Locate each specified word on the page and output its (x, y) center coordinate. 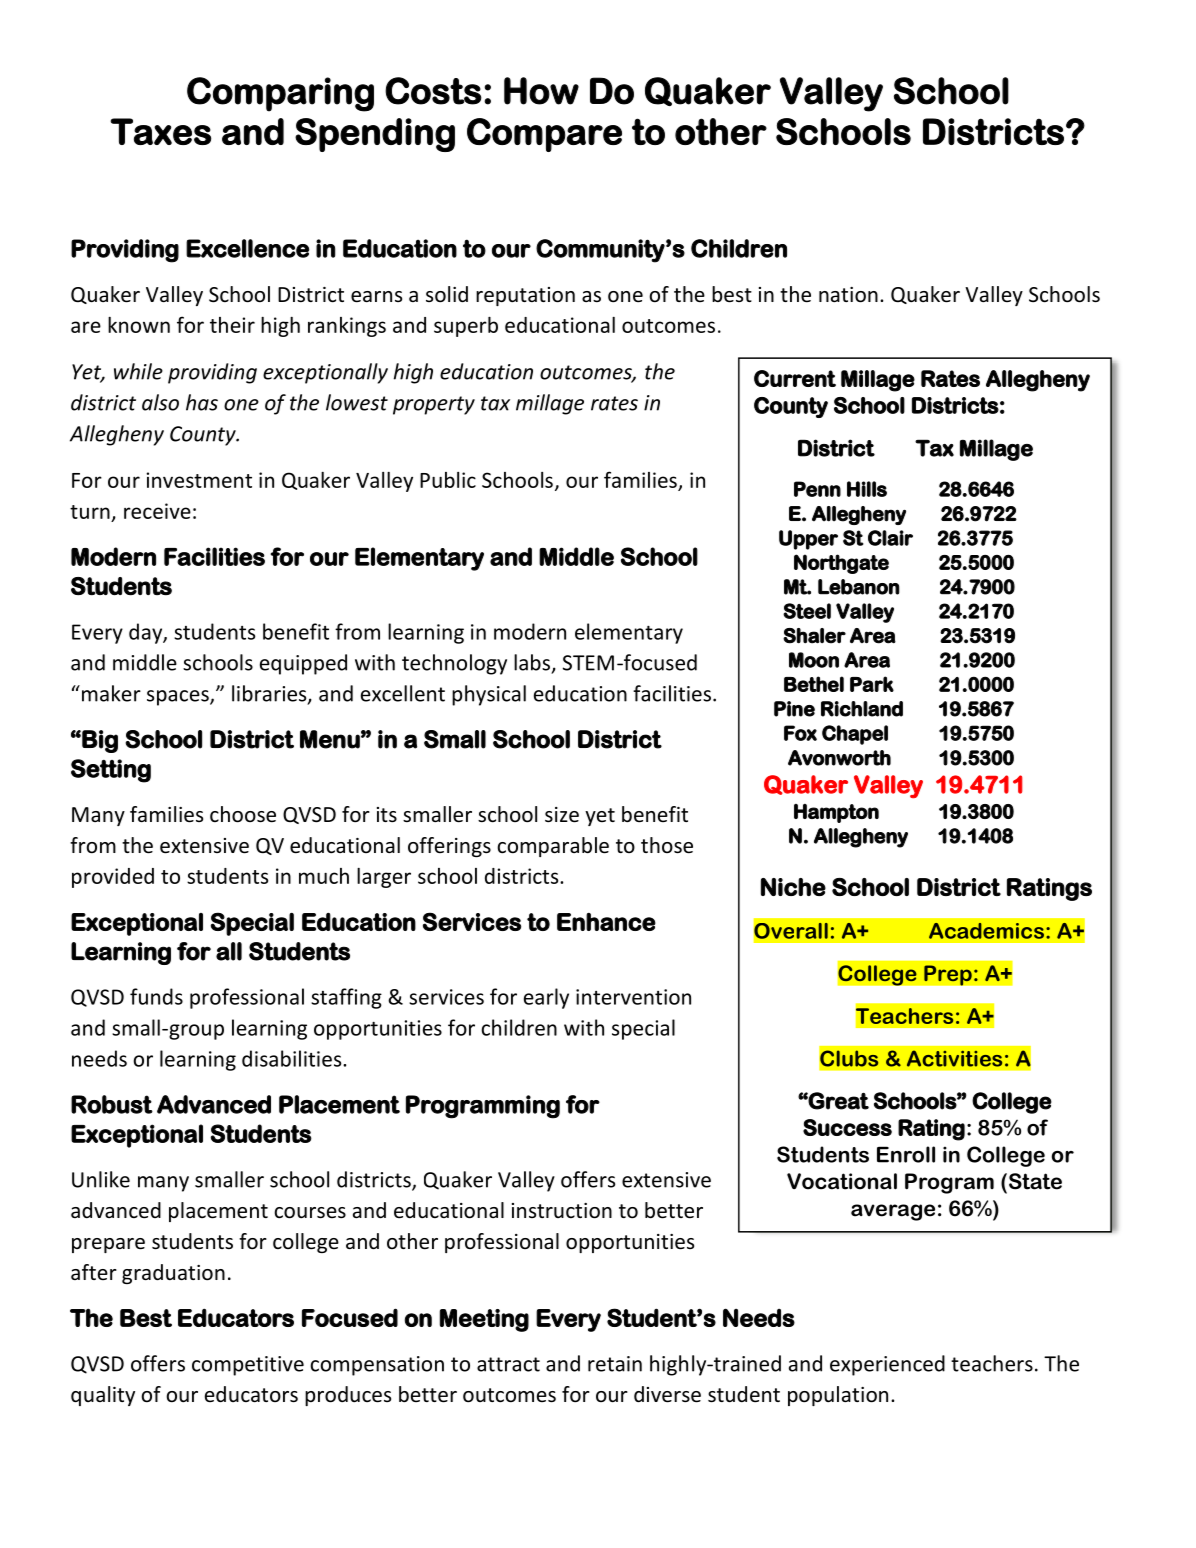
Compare (544, 135)
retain (615, 1364)
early (546, 998)
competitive (248, 1366)
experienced (887, 1365)
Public (448, 480)
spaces (179, 698)
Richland (862, 709)
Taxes (160, 131)
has (202, 402)
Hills (867, 489)
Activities (954, 1058)
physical (489, 695)
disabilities (293, 1058)
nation (848, 295)
